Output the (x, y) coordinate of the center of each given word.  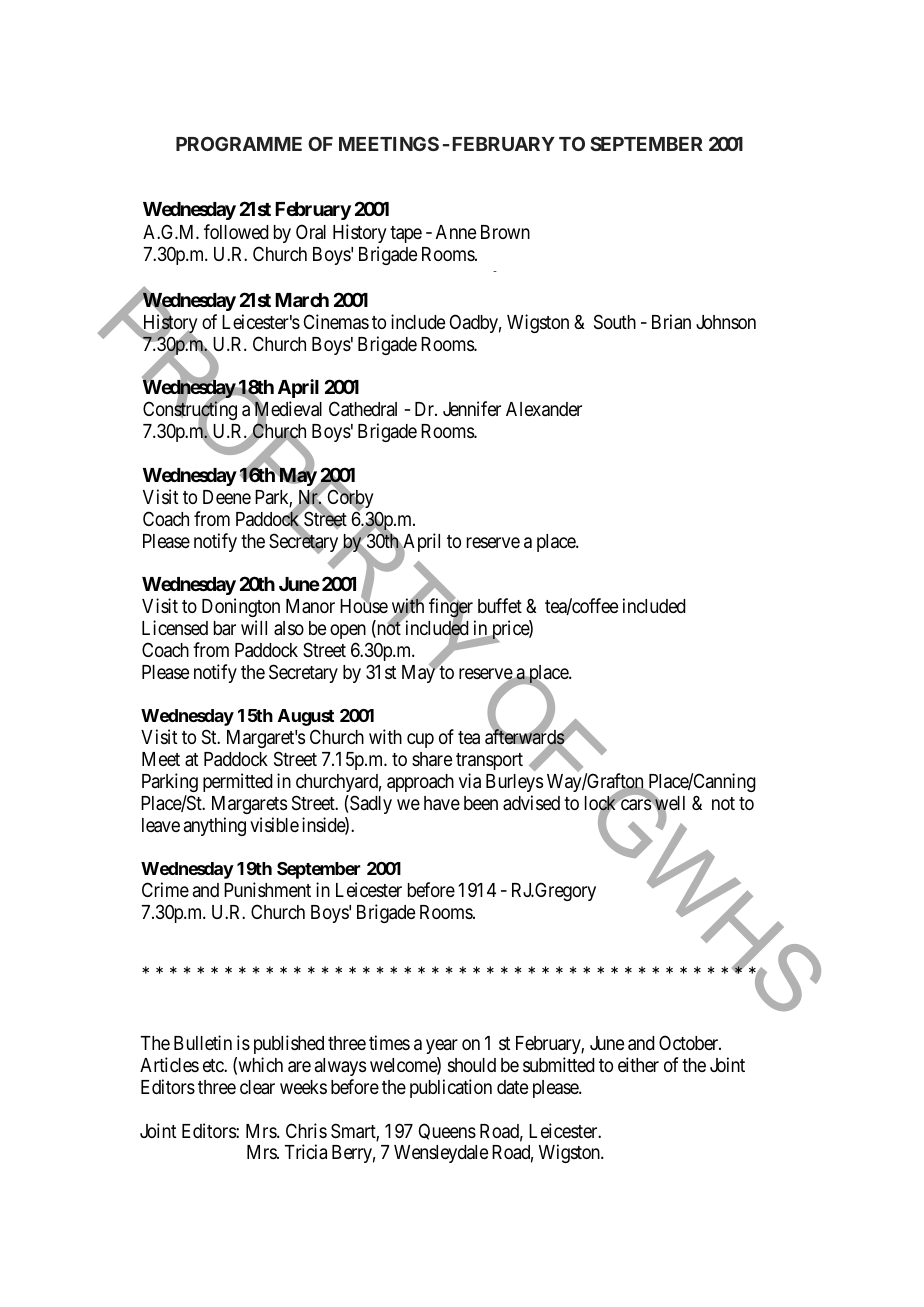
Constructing (190, 412)
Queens (447, 1131)
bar (225, 628)
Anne (456, 232)
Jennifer (472, 408)
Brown (505, 232)
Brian (671, 321)
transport (489, 761)
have (442, 803)
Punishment (267, 889)
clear (257, 1087)
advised (531, 802)
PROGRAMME (239, 143)
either (638, 1064)
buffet (500, 605)
